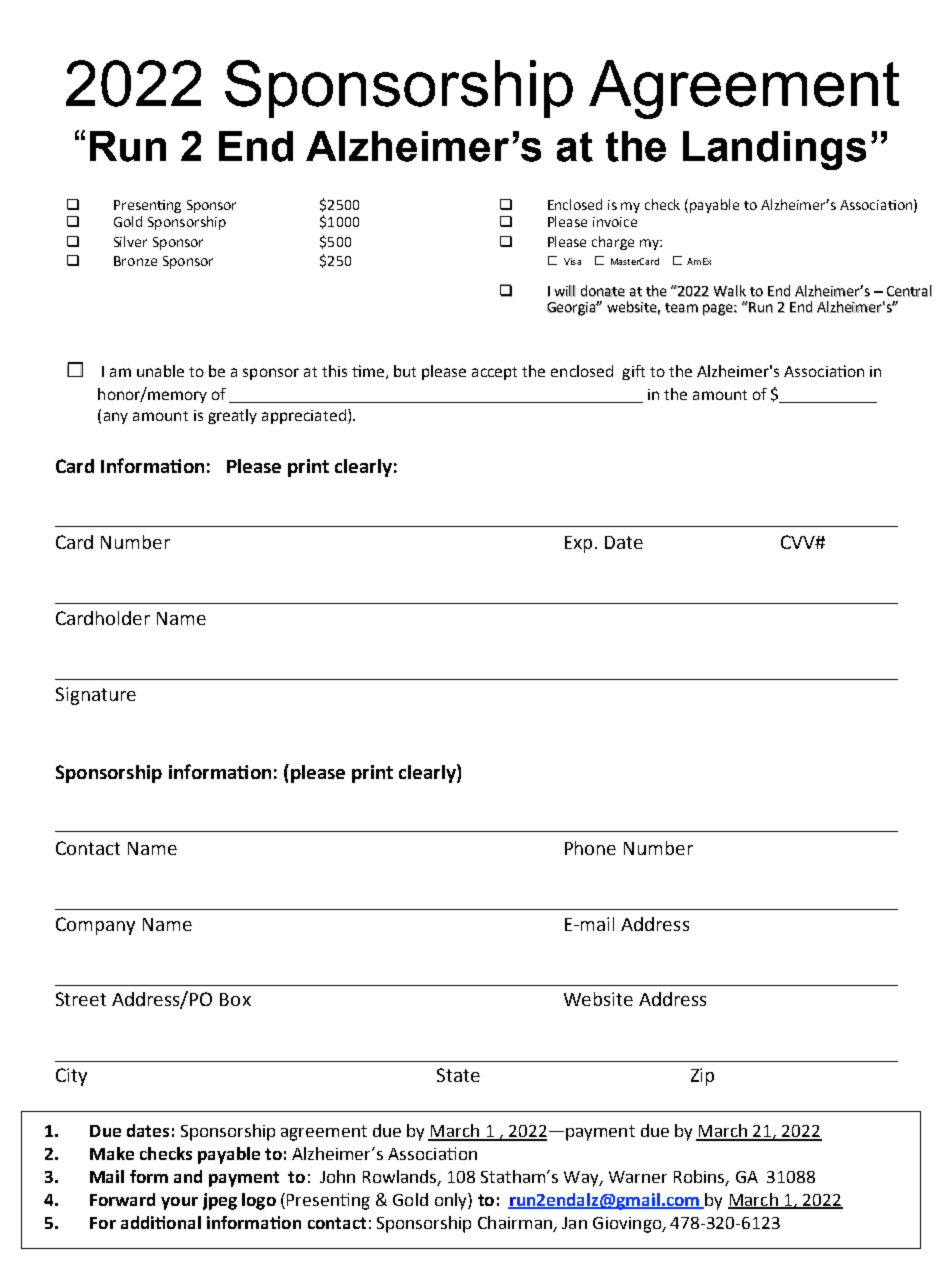 This page has width=952, height=1270. Describe the element at coordinates (130, 241) in the page. I see `Silver` at that location.
